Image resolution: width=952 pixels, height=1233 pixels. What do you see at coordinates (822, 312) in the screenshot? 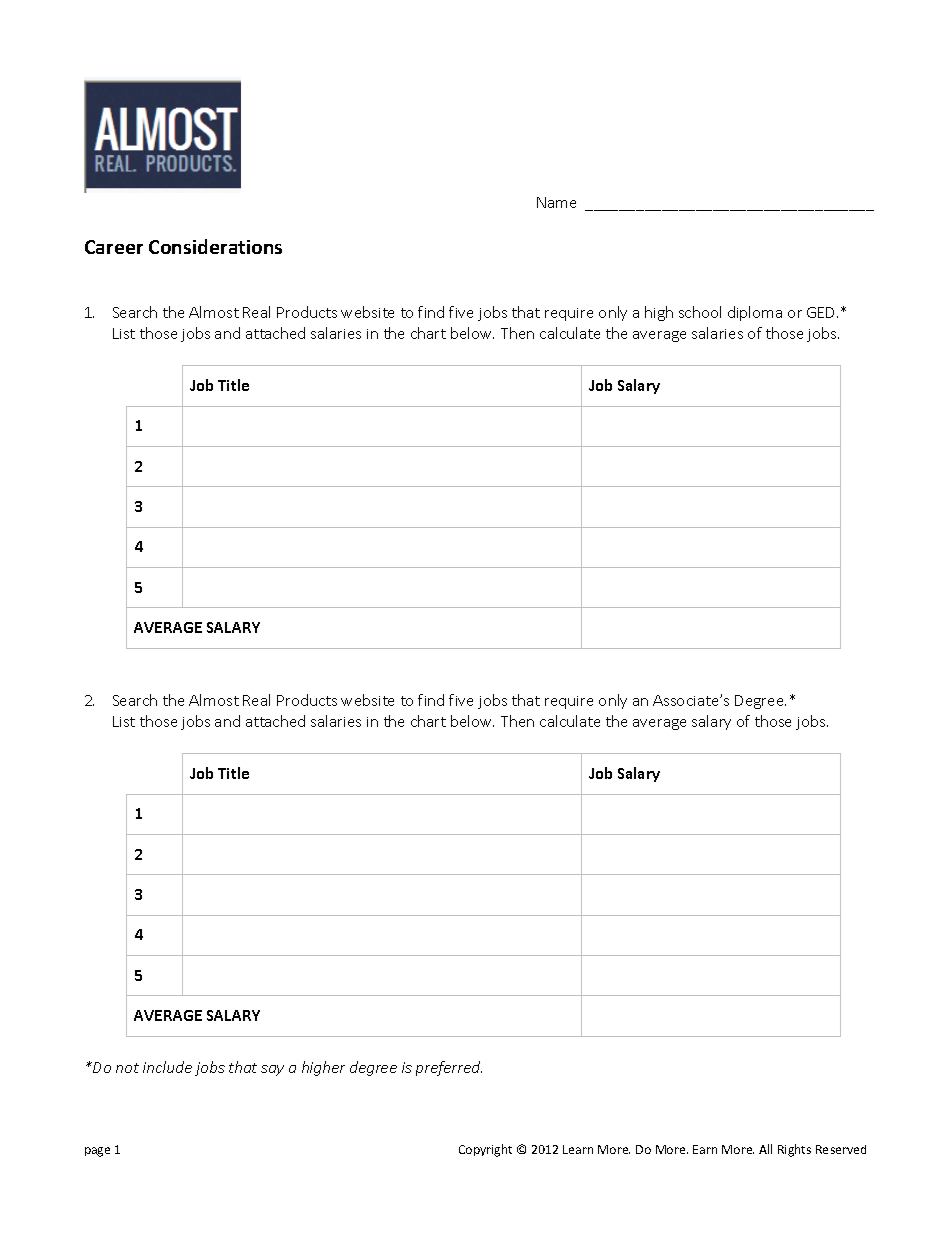
I see `GED` at bounding box center [822, 312].
